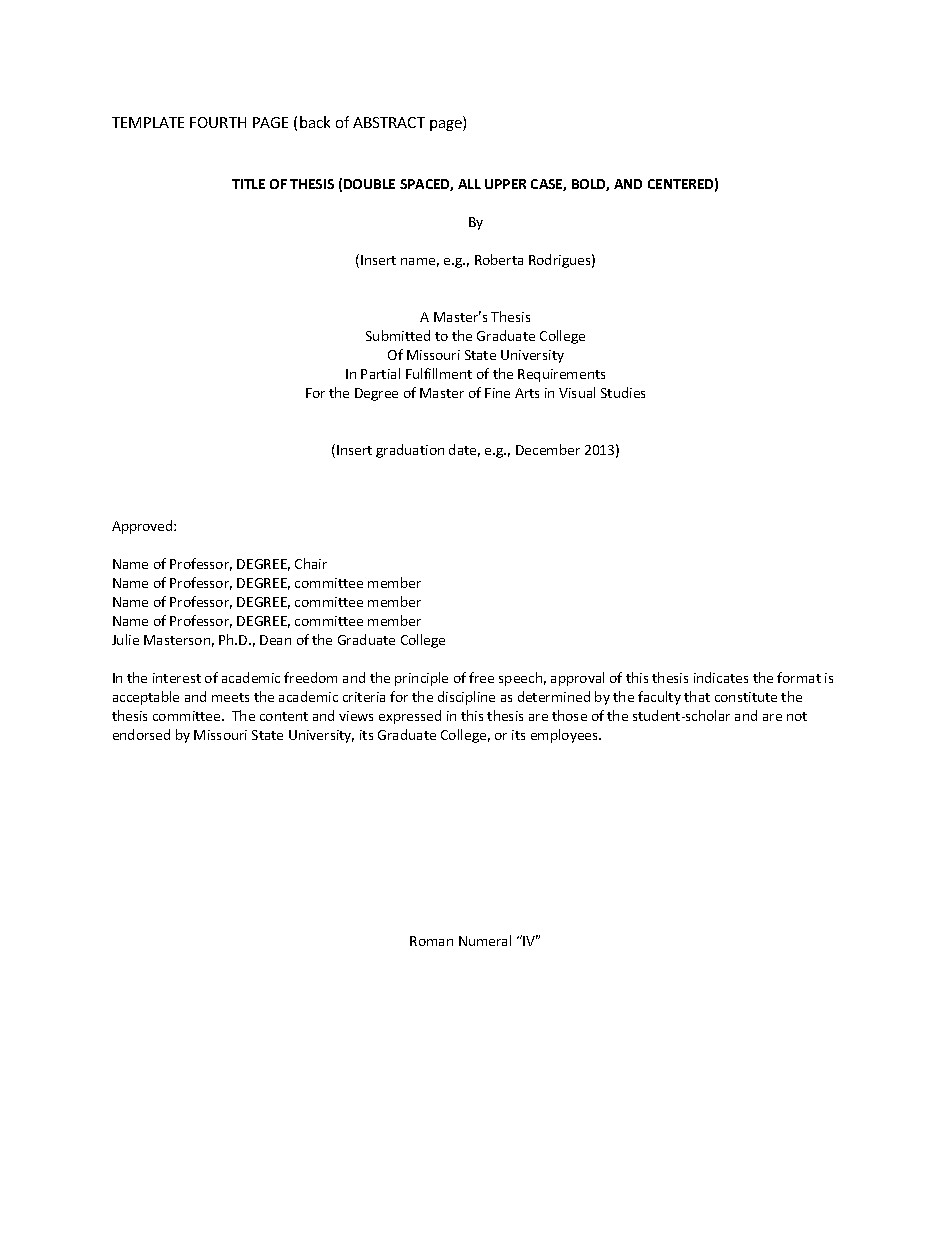 The image size is (952, 1233). I want to click on that, so click(697, 696).
